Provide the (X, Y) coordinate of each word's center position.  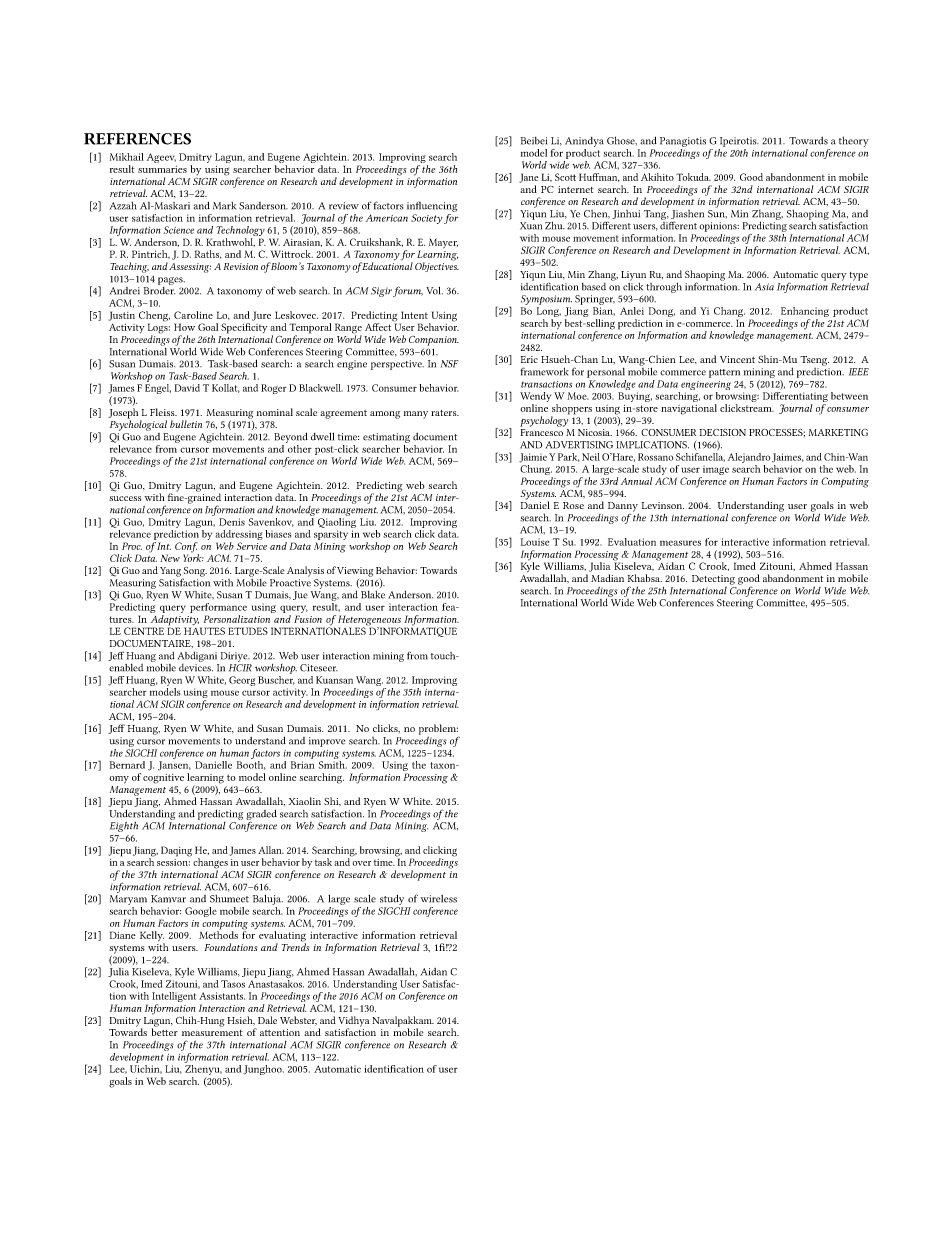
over (361, 863)
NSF (449, 364)
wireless (438, 899)
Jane (529, 178)
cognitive (163, 779)
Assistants (222, 996)
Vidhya (353, 1022)
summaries (162, 169)
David (187, 388)
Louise (535, 542)
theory (854, 141)
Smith (333, 765)
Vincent (737, 359)
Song (194, 573)
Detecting (713, 580)
